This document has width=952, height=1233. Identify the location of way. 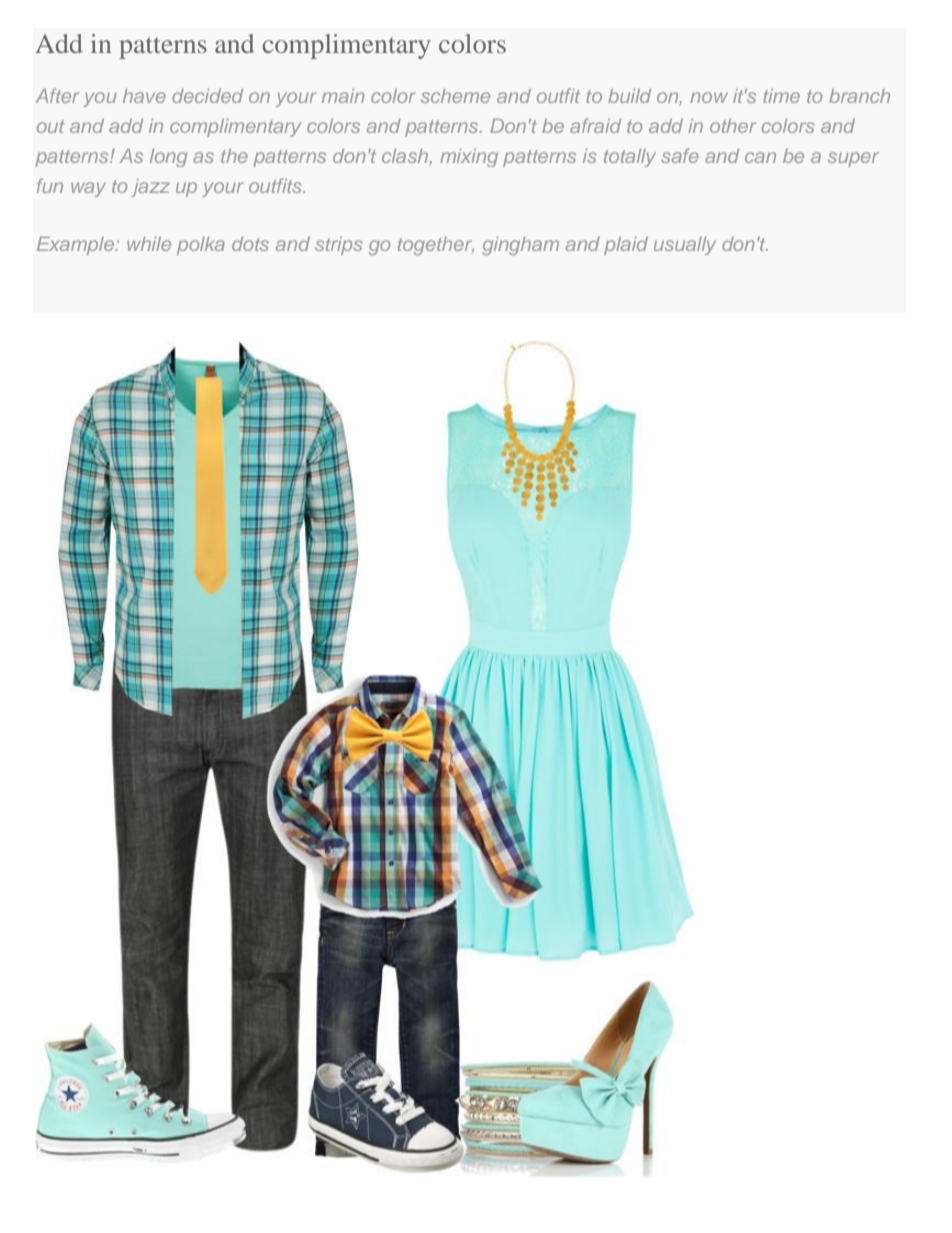
(88, 189).
